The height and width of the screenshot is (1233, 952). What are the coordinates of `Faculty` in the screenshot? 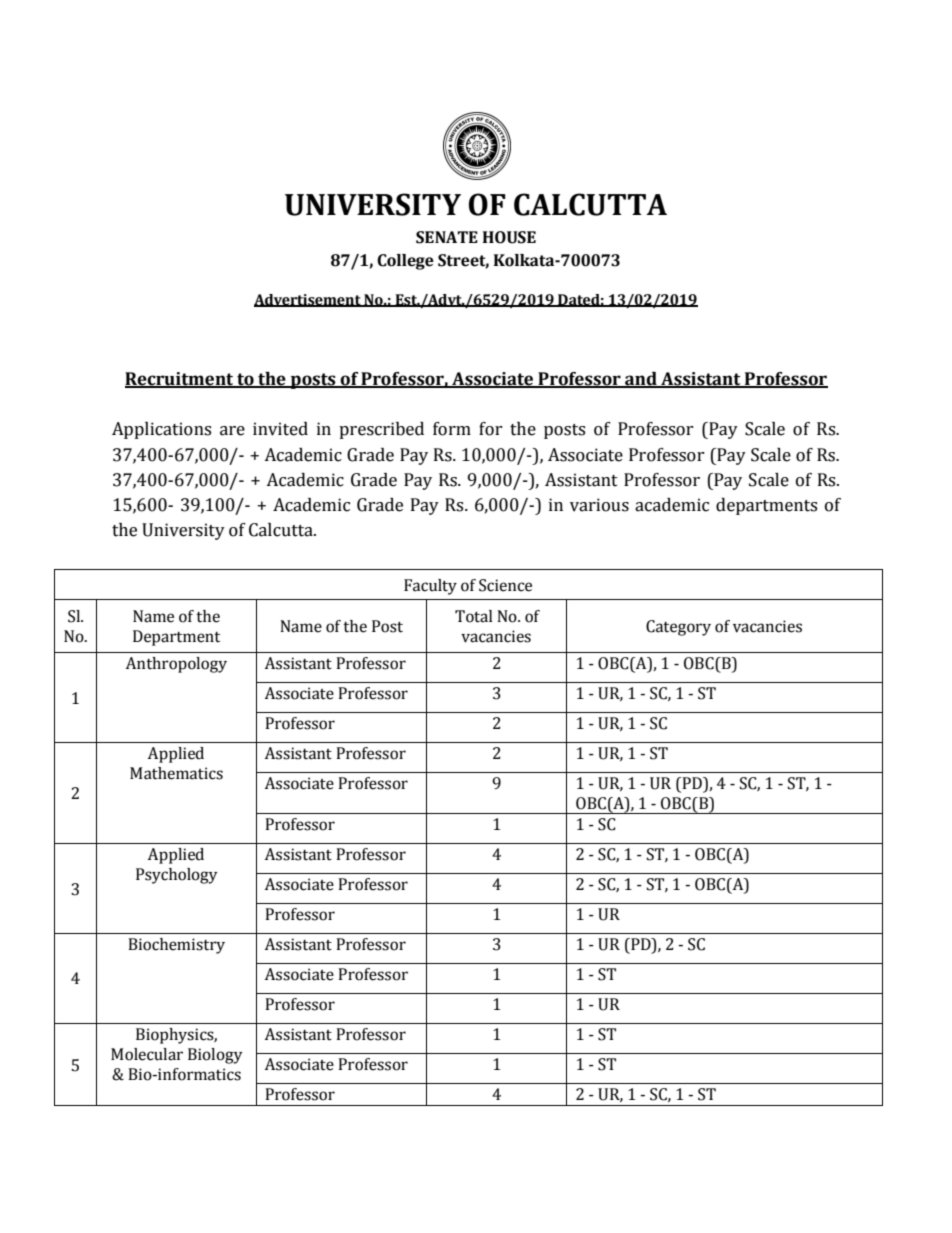 It's located at (430, 587).
